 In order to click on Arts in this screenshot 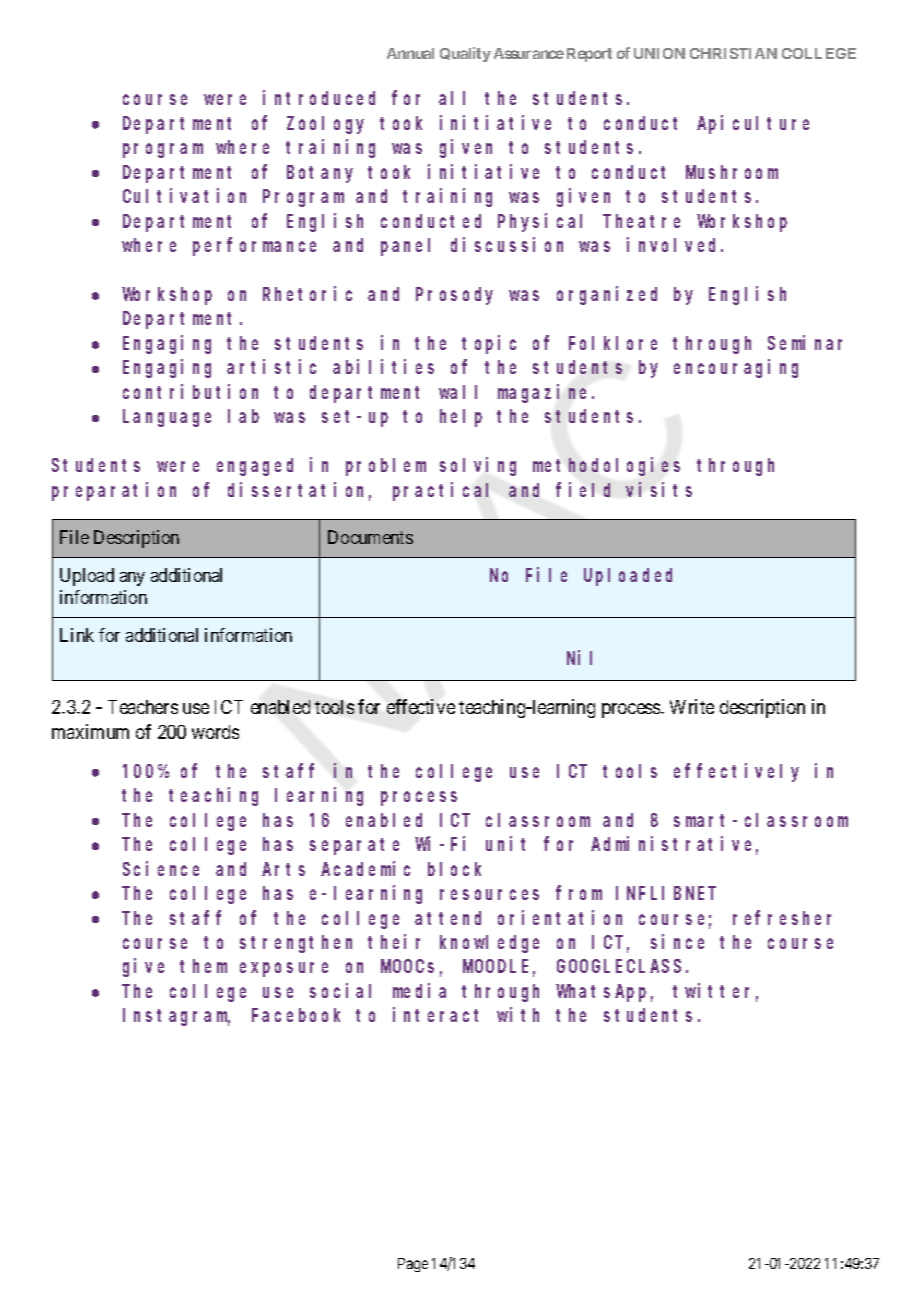, I will do `click(283, 869)`.
